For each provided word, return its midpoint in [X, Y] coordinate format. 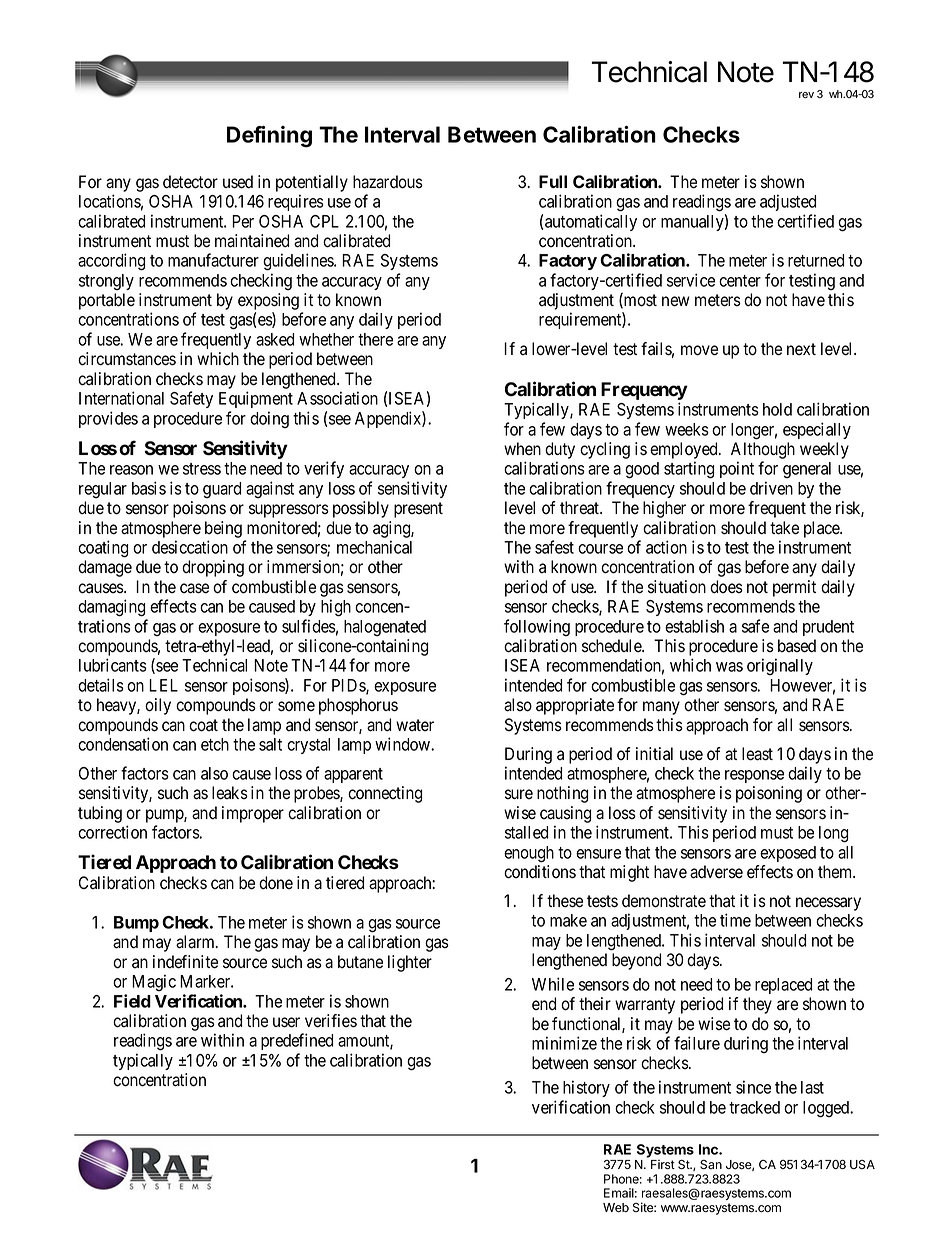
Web [616, 1207]
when [522, 449]
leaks [230, 793]
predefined [297, 1041]
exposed [788, 854]
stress [202, 469]
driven [771, 488]
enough [529, 854]
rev [806, 95]
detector [190, 182]
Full [553, 181]
